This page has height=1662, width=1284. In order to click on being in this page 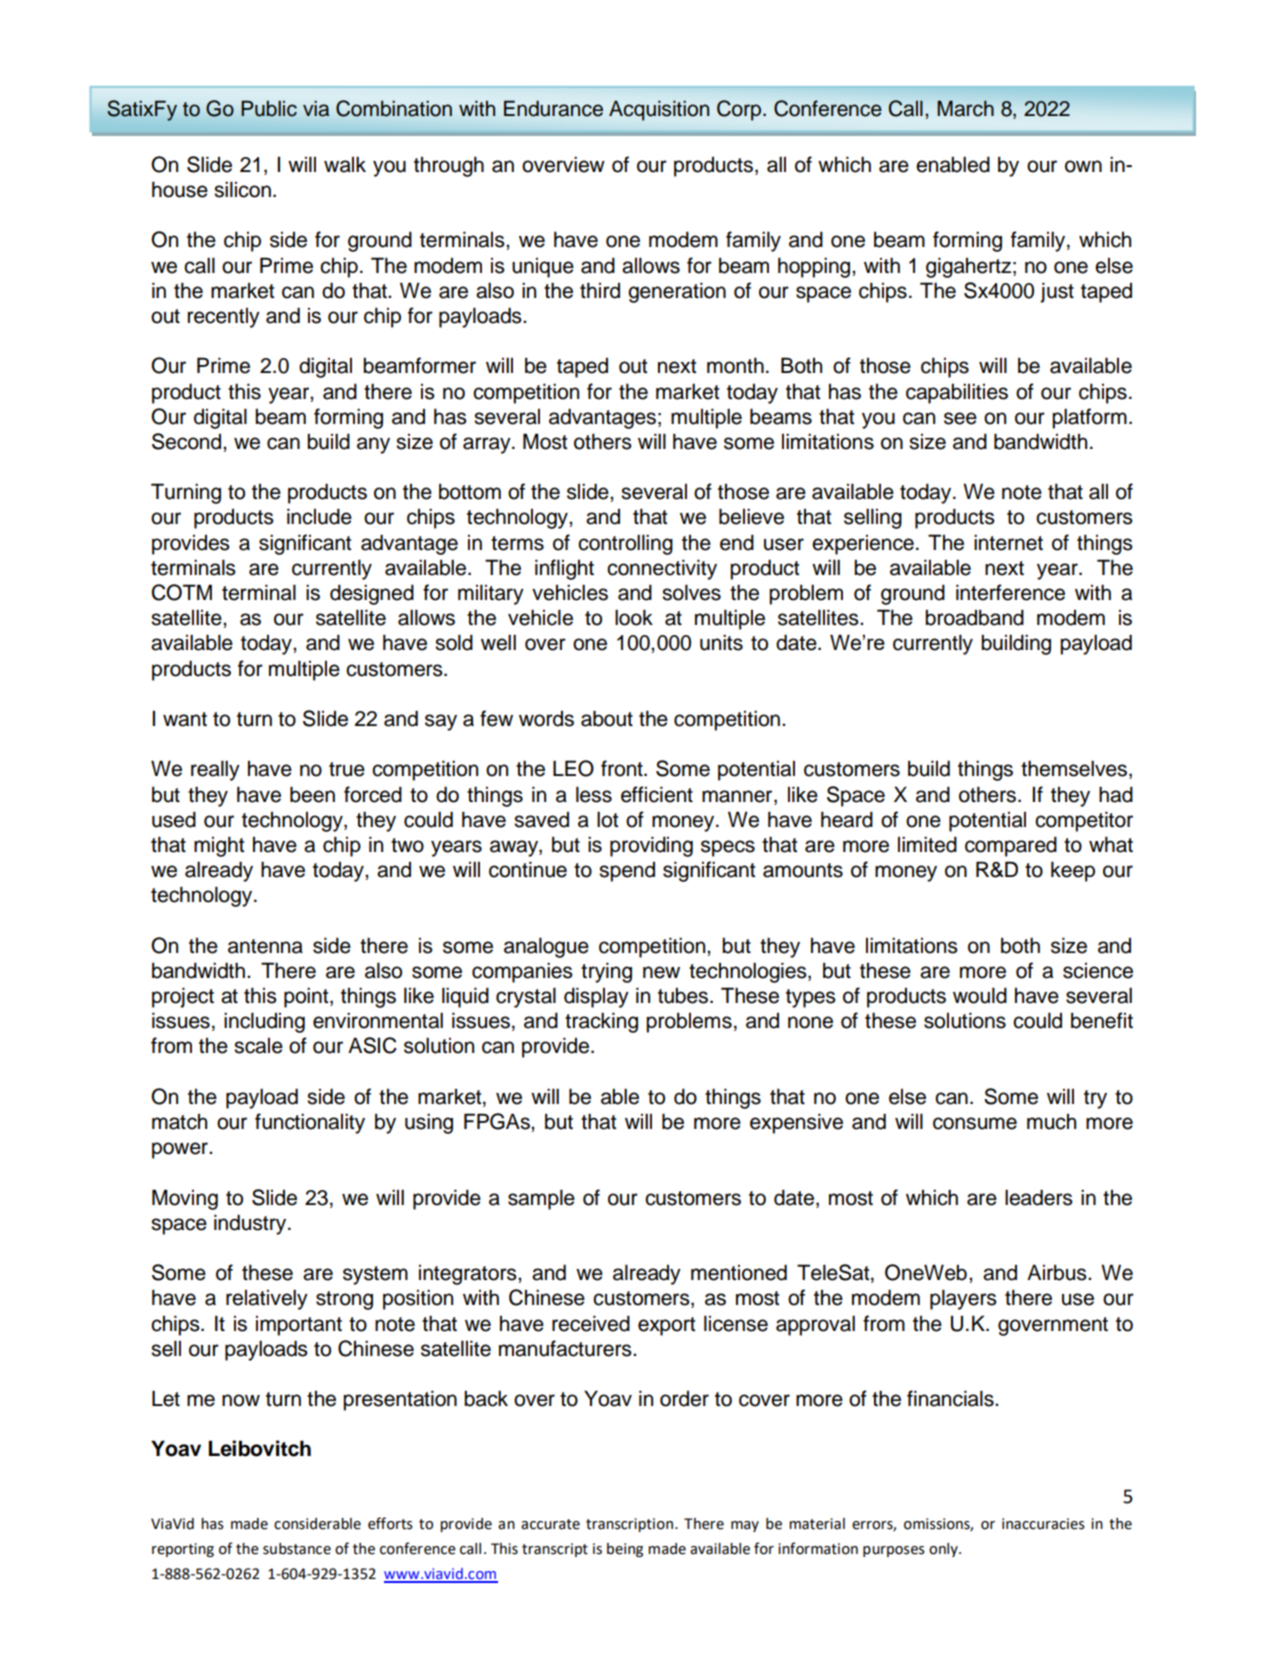, I will do `click(625, 1550)`.
